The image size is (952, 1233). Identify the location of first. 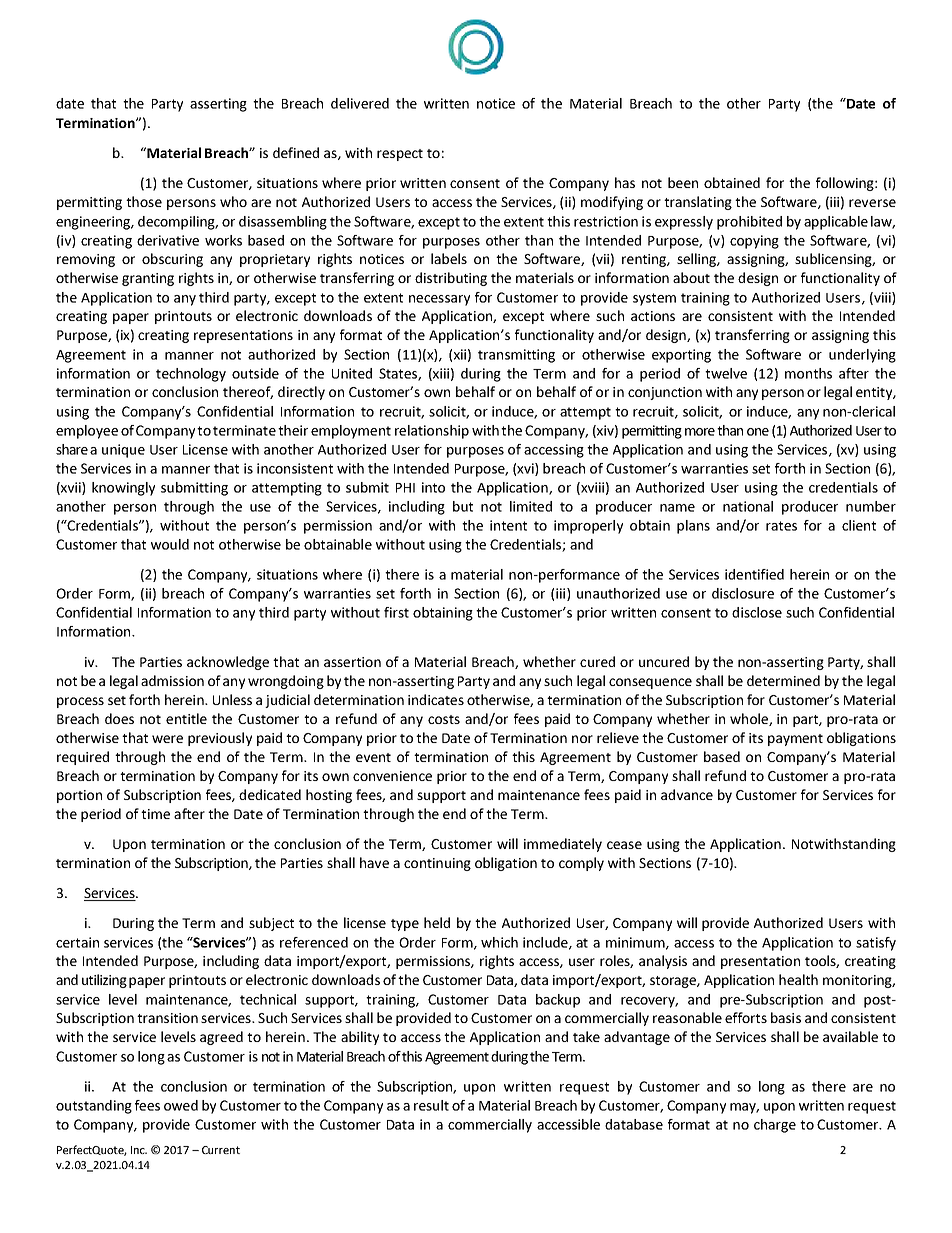
(396, 612).
